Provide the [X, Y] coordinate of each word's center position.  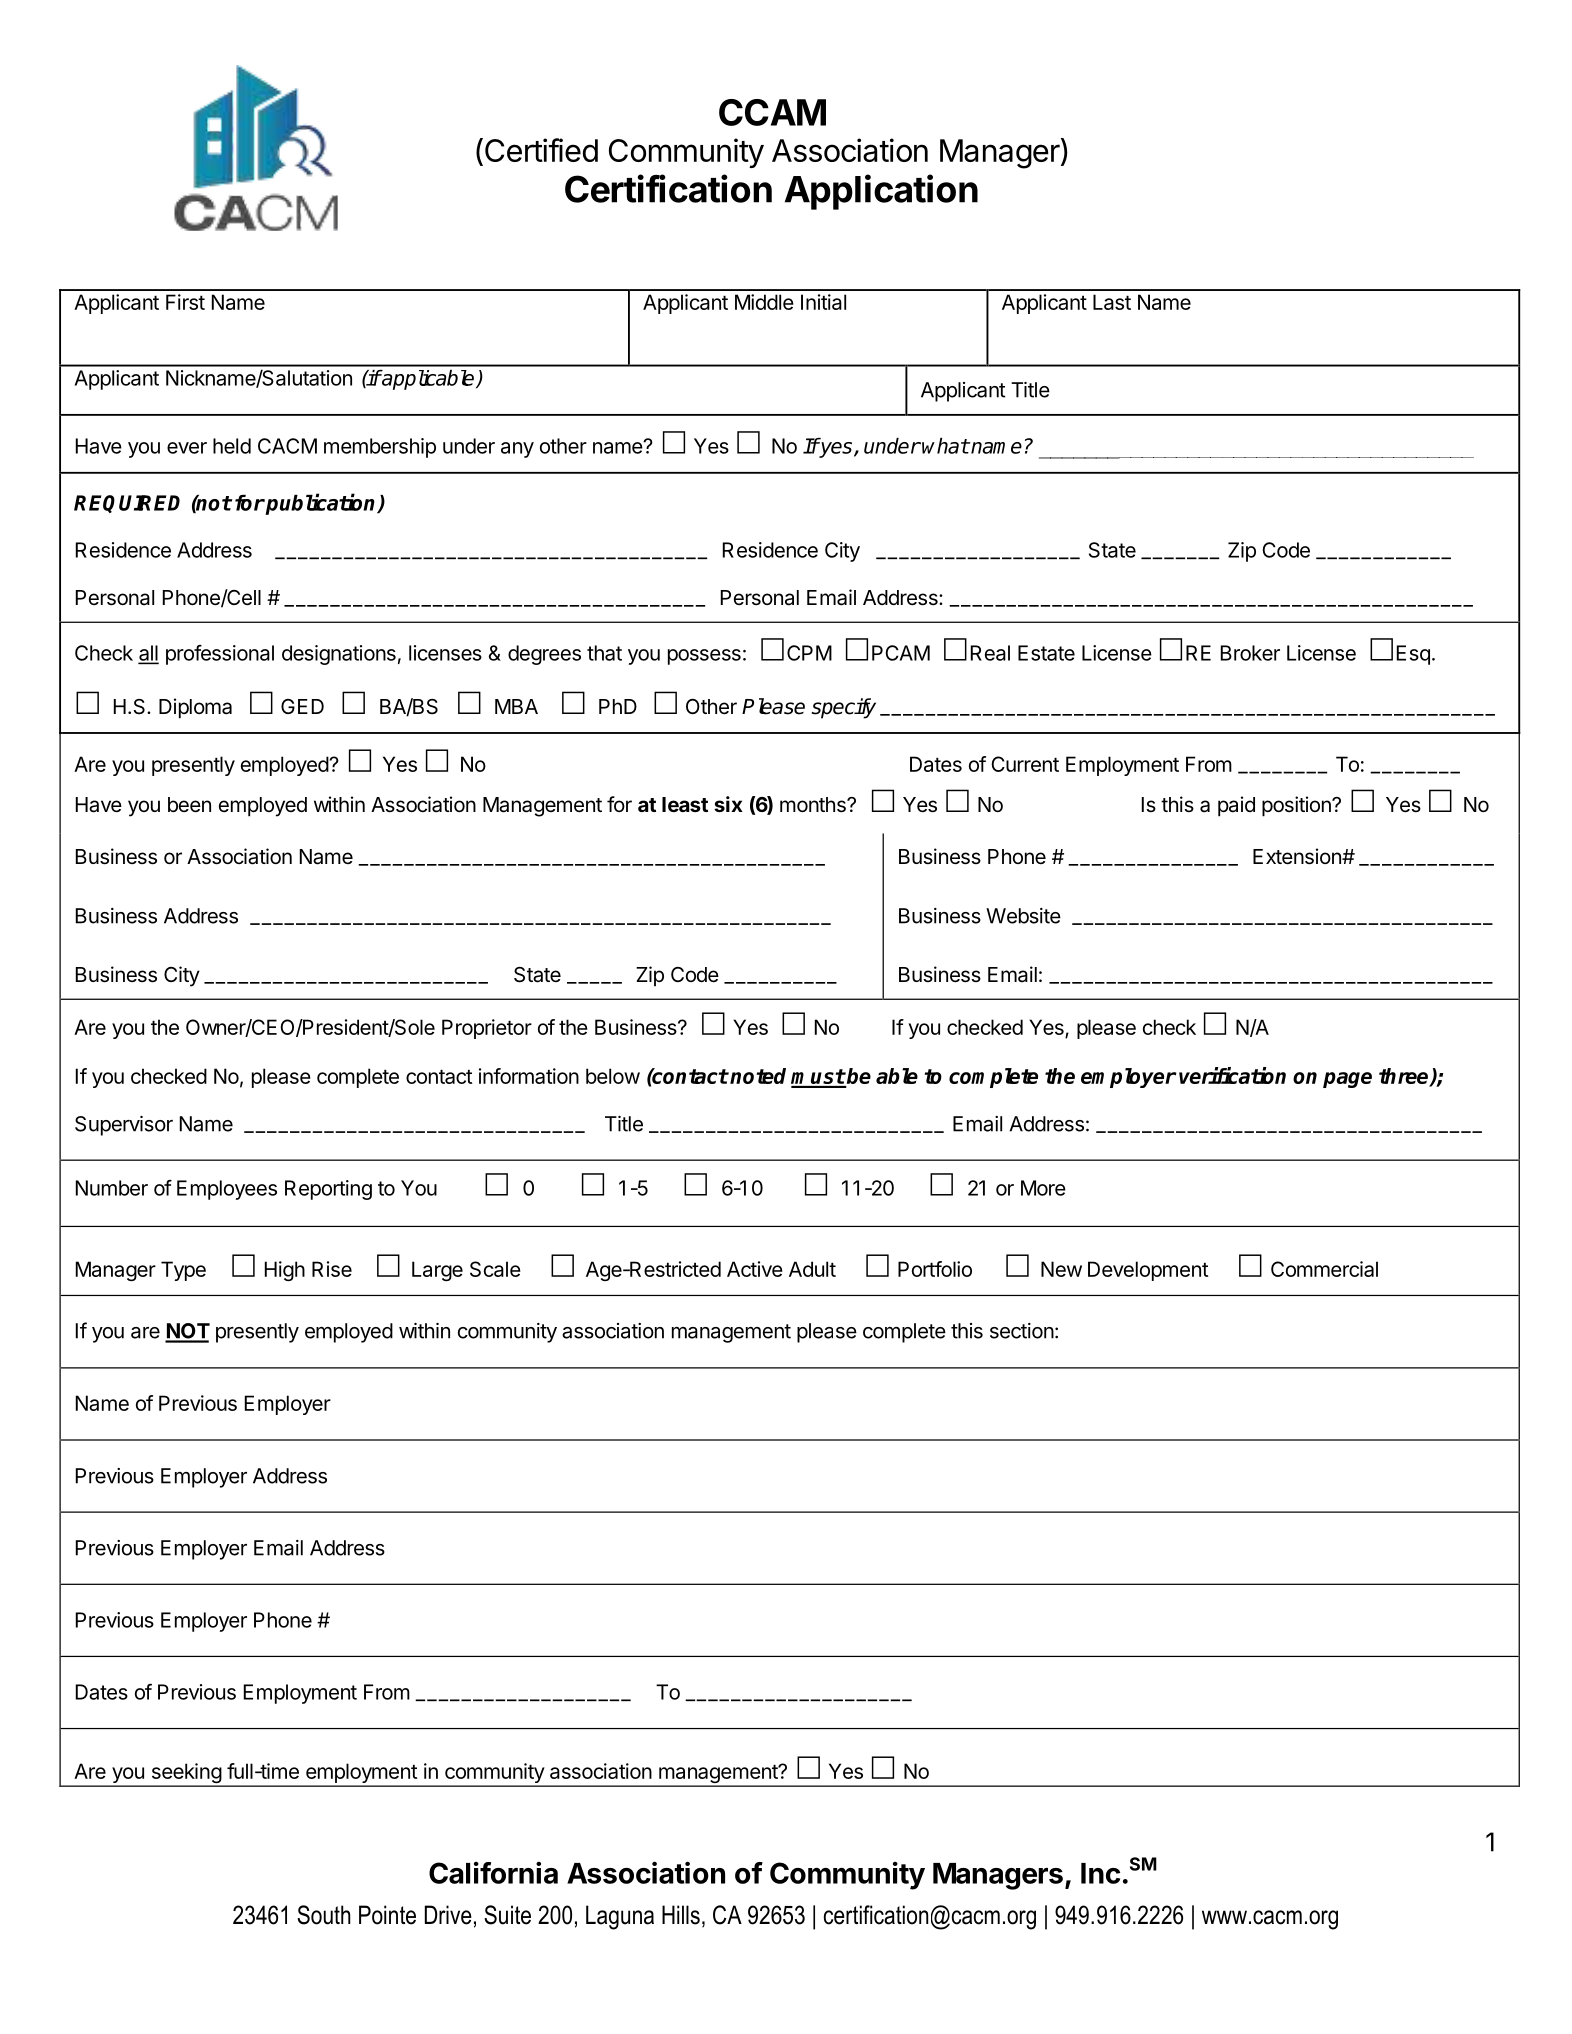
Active [755, 1269]
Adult [812, 1269]
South [324, 1915]
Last [1112, 302]
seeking [186, 1774]
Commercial [1324, 1269]
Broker [1250, 653]
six [728, 804]
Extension [1298, 856]
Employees [227, 1190]
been [189, 805]
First [185, 302]
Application [881, 192]
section [1022, 1331]
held [232, 446]
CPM [809, 653]
